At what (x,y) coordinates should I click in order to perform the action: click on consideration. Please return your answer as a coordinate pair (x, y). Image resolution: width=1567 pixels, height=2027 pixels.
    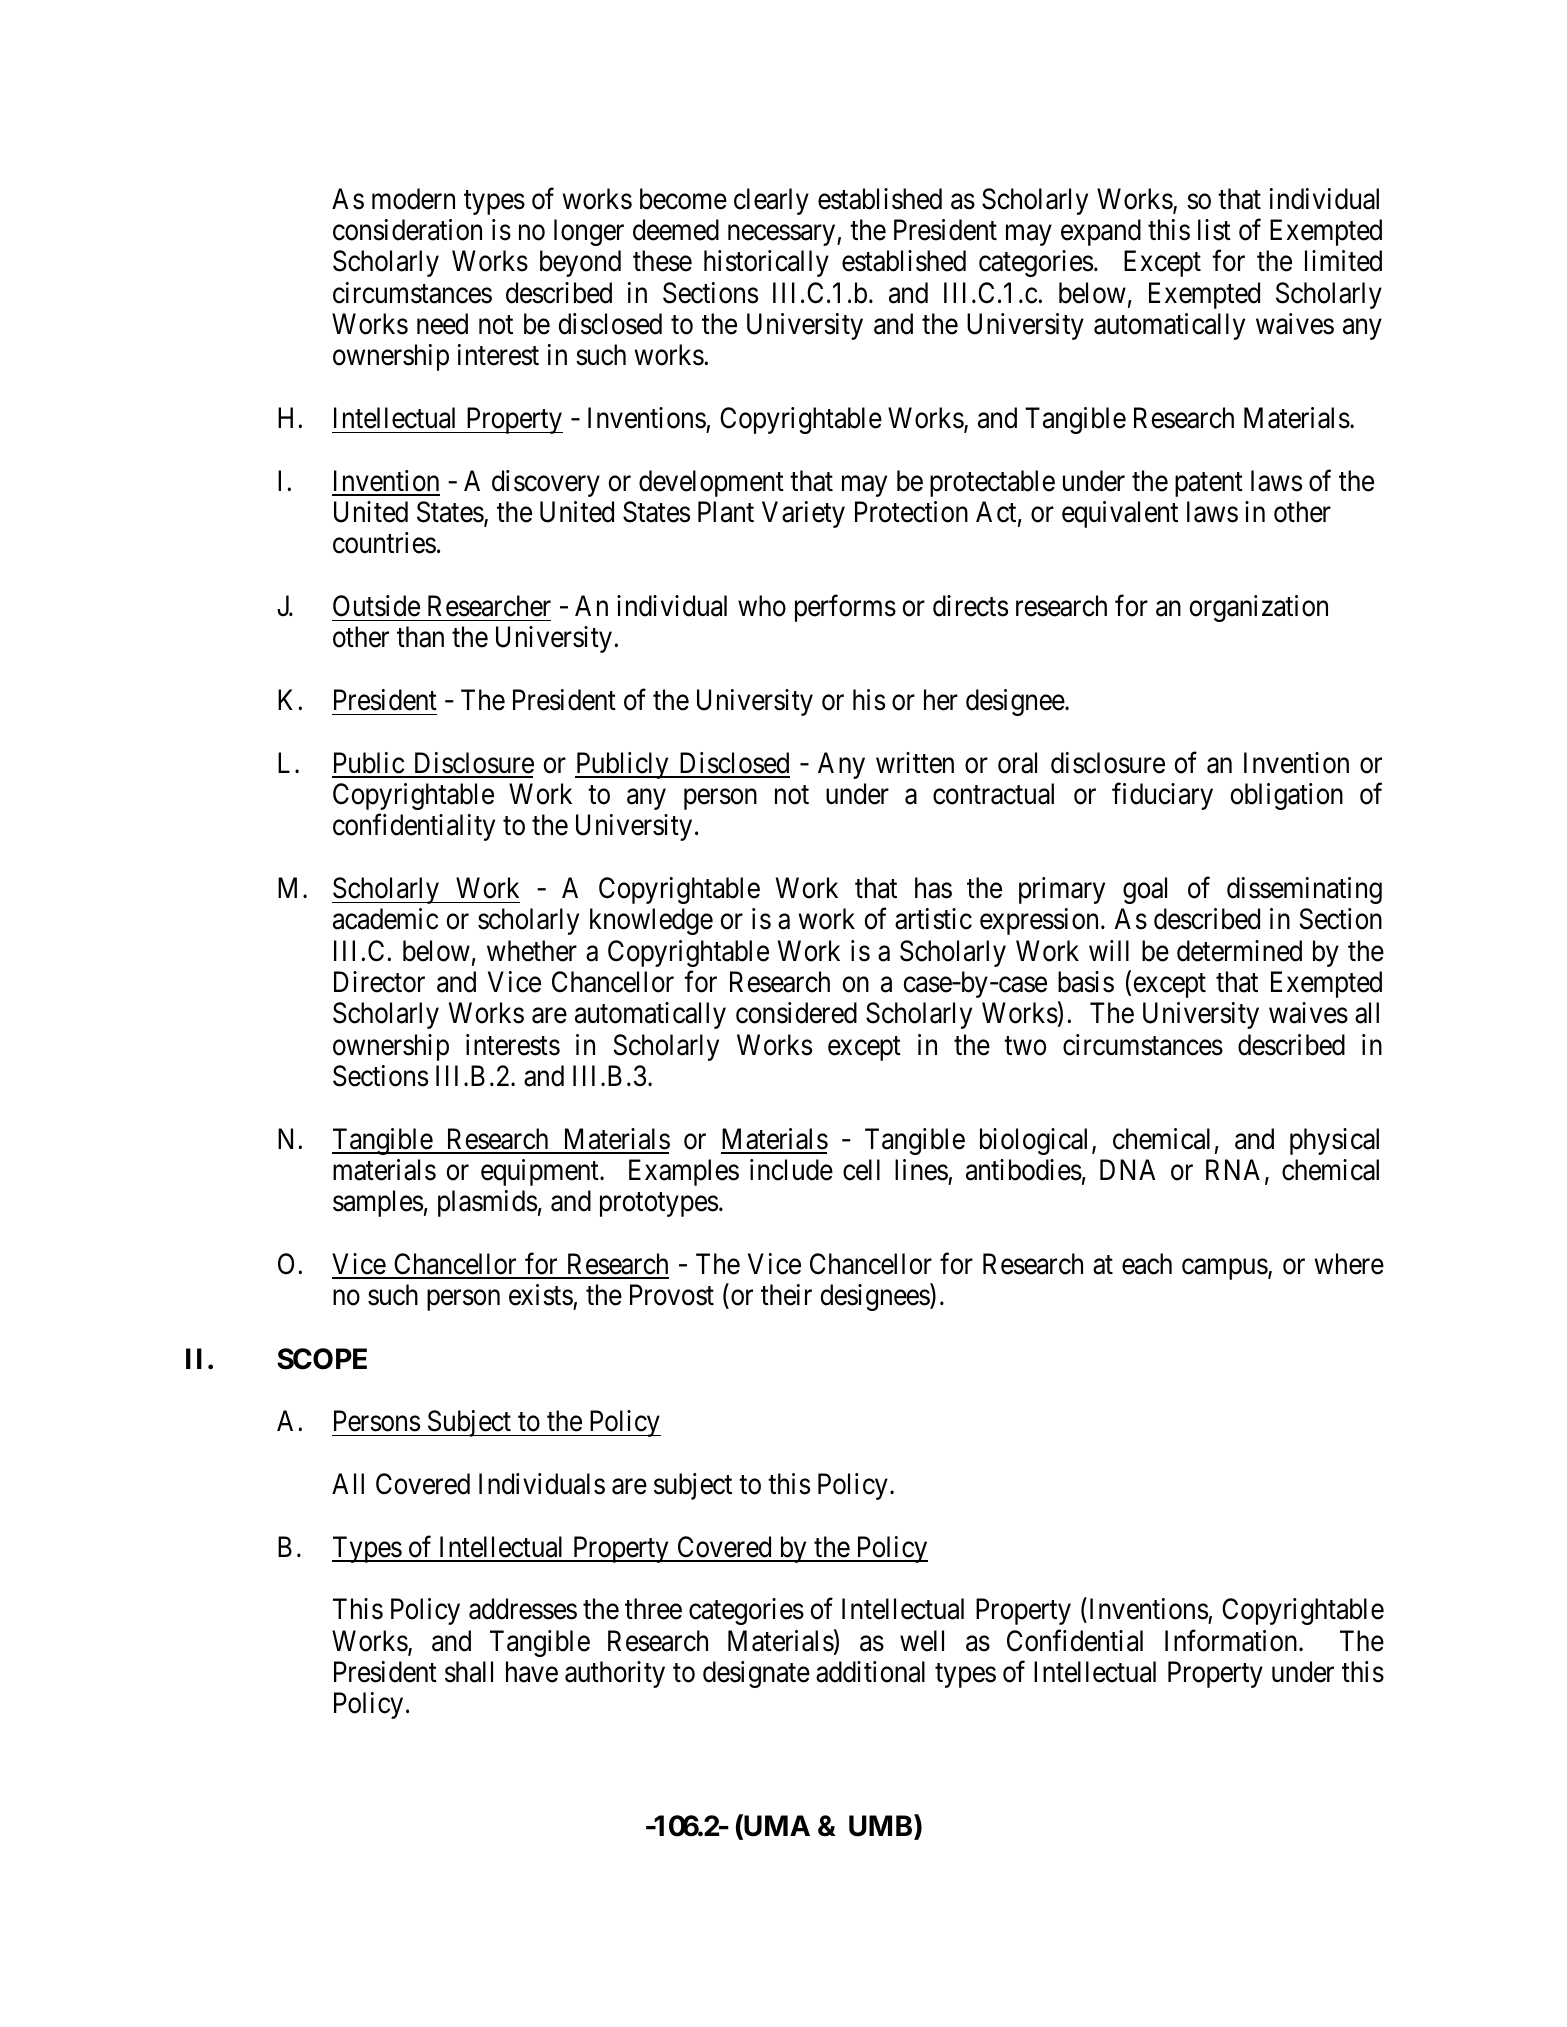
    Looking at the image, I should click on (407, 230).
